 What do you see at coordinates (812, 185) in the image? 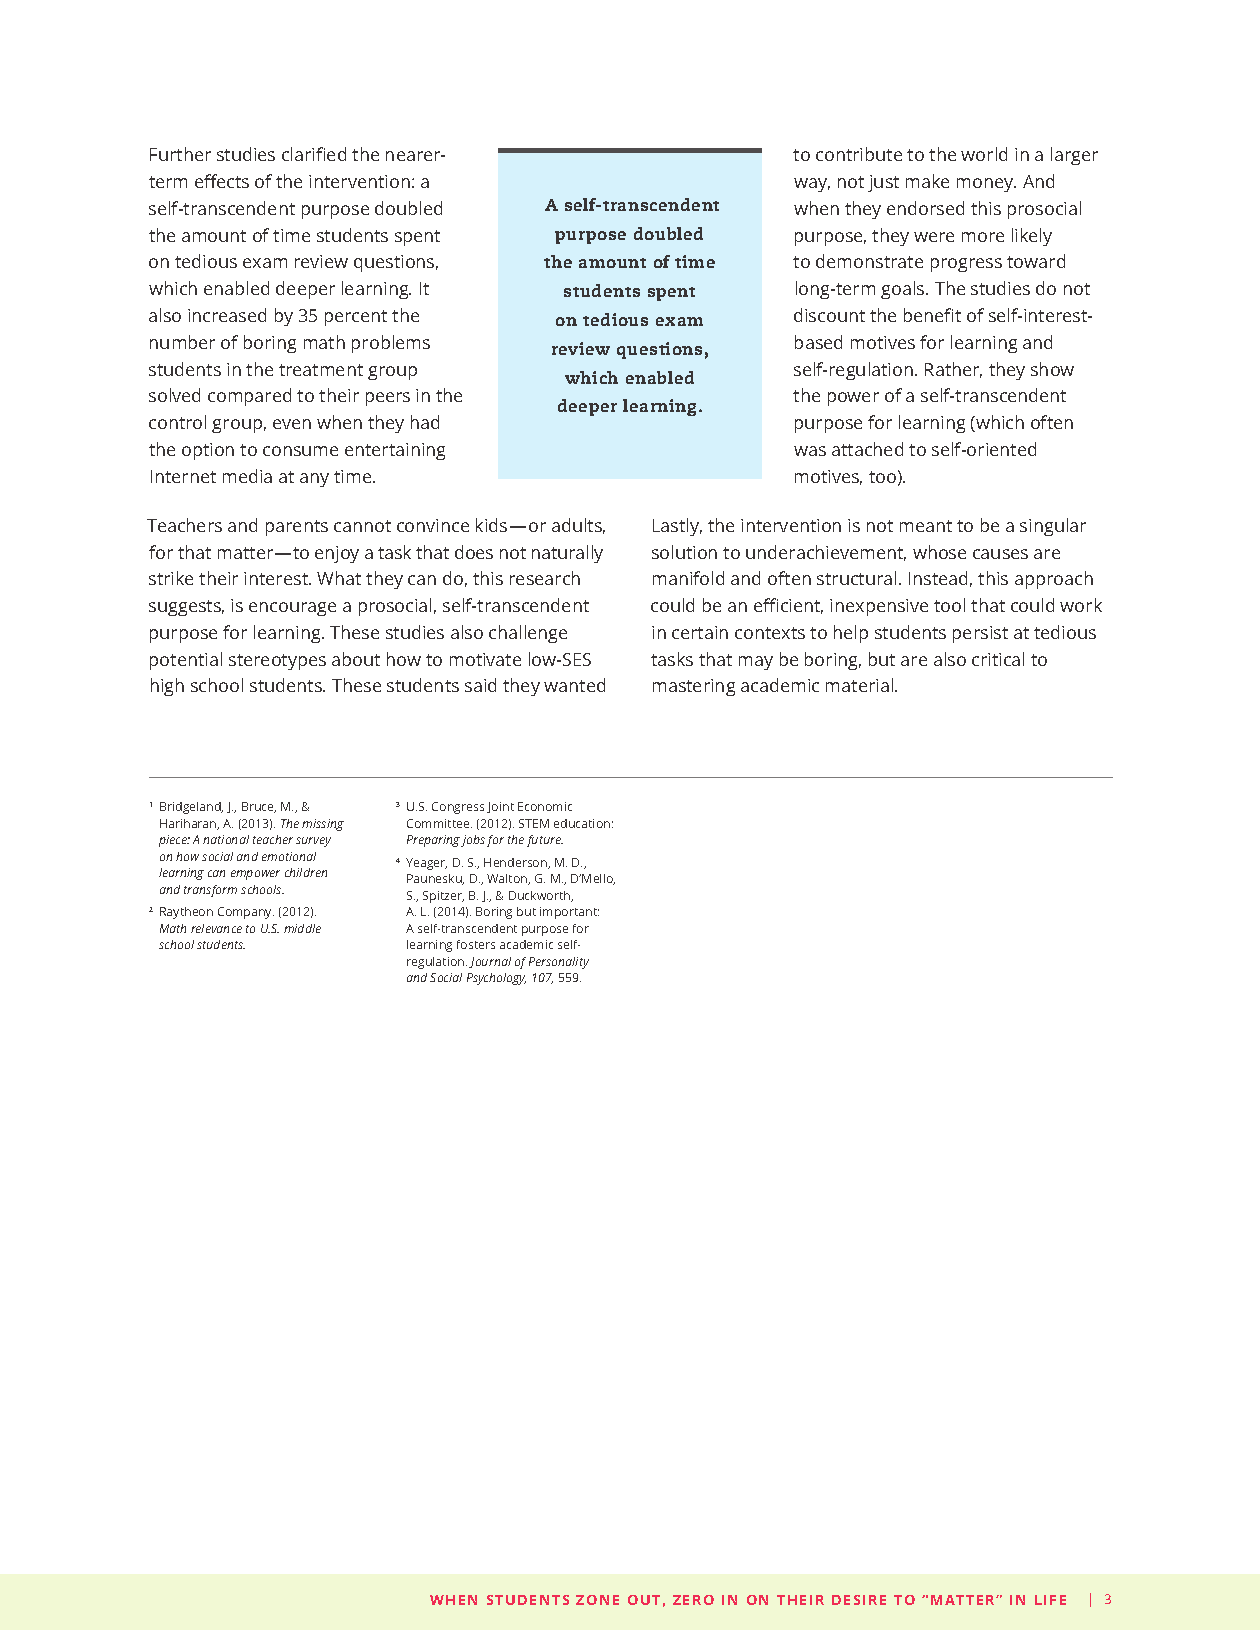
I see `way` at bounding box center [812, 185].
